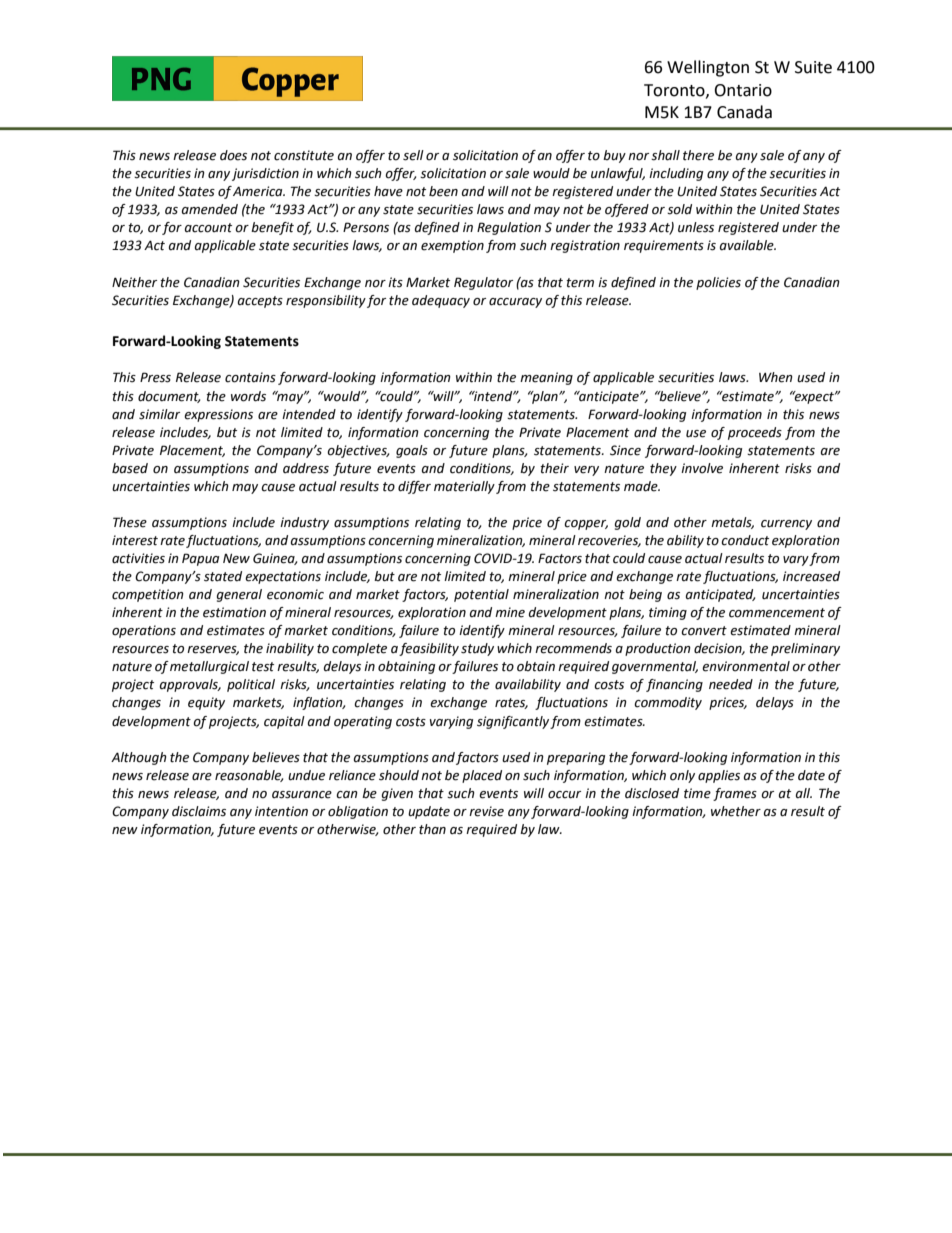 The width and height of the screenshot is (952, 1233). Describe the element at coordinates (234, 612) in the screenshot. I see `estimation` at that location.
